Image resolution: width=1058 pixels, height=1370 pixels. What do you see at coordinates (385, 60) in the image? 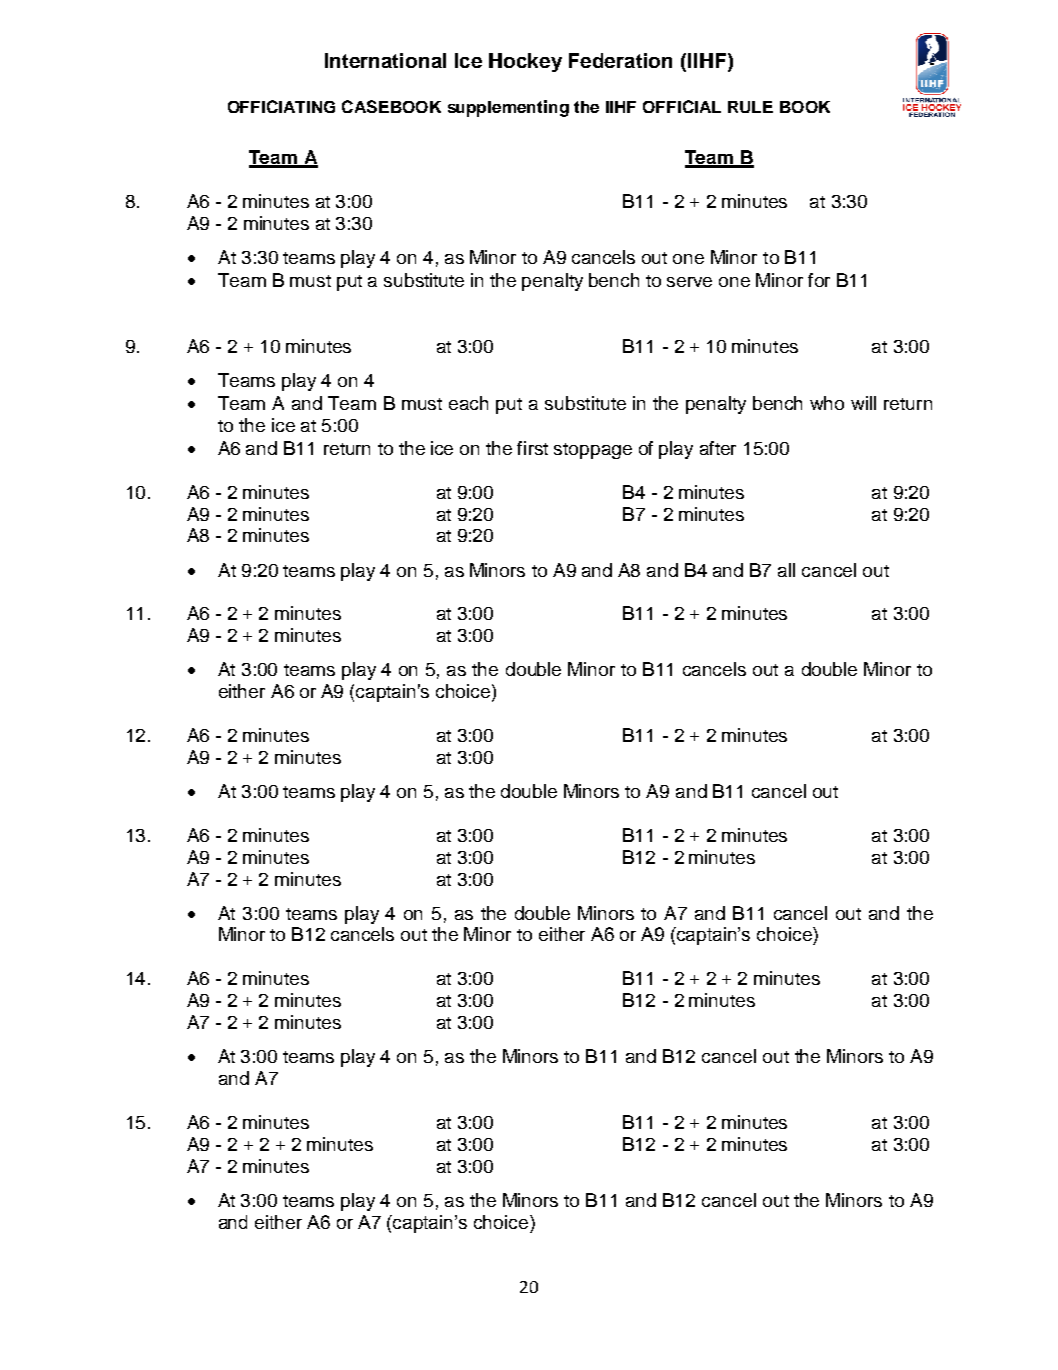
I see `International` at bounding box center [385, 60].
